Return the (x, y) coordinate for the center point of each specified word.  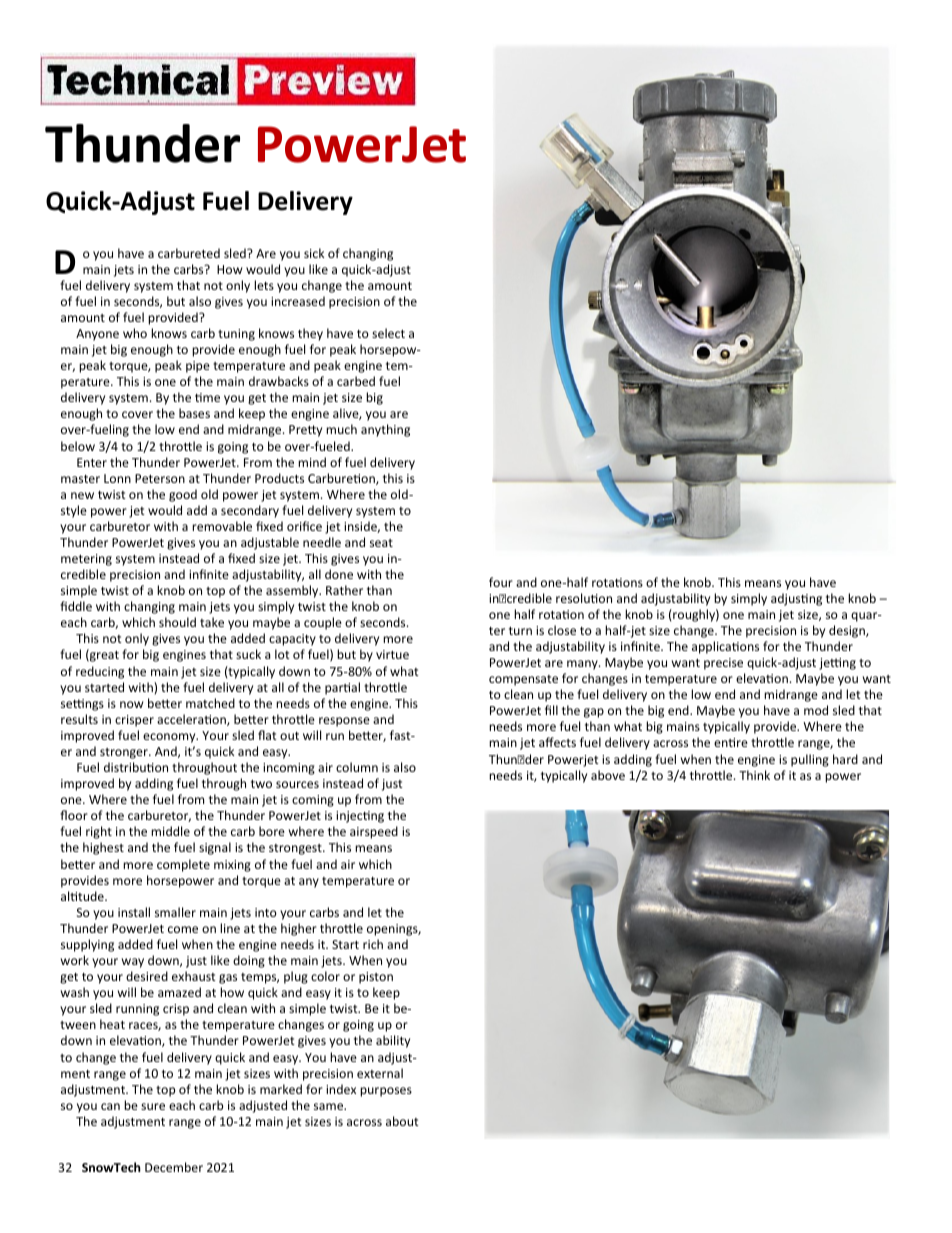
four (501, 582)
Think (754, 775)
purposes (386, 1092)
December (174, 1167)
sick (314, 253)
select (388, 333)
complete (183, 865)
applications (725, 647)
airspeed (374, 832)
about (402, 1121)
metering (86, 560)
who (135, 333)
